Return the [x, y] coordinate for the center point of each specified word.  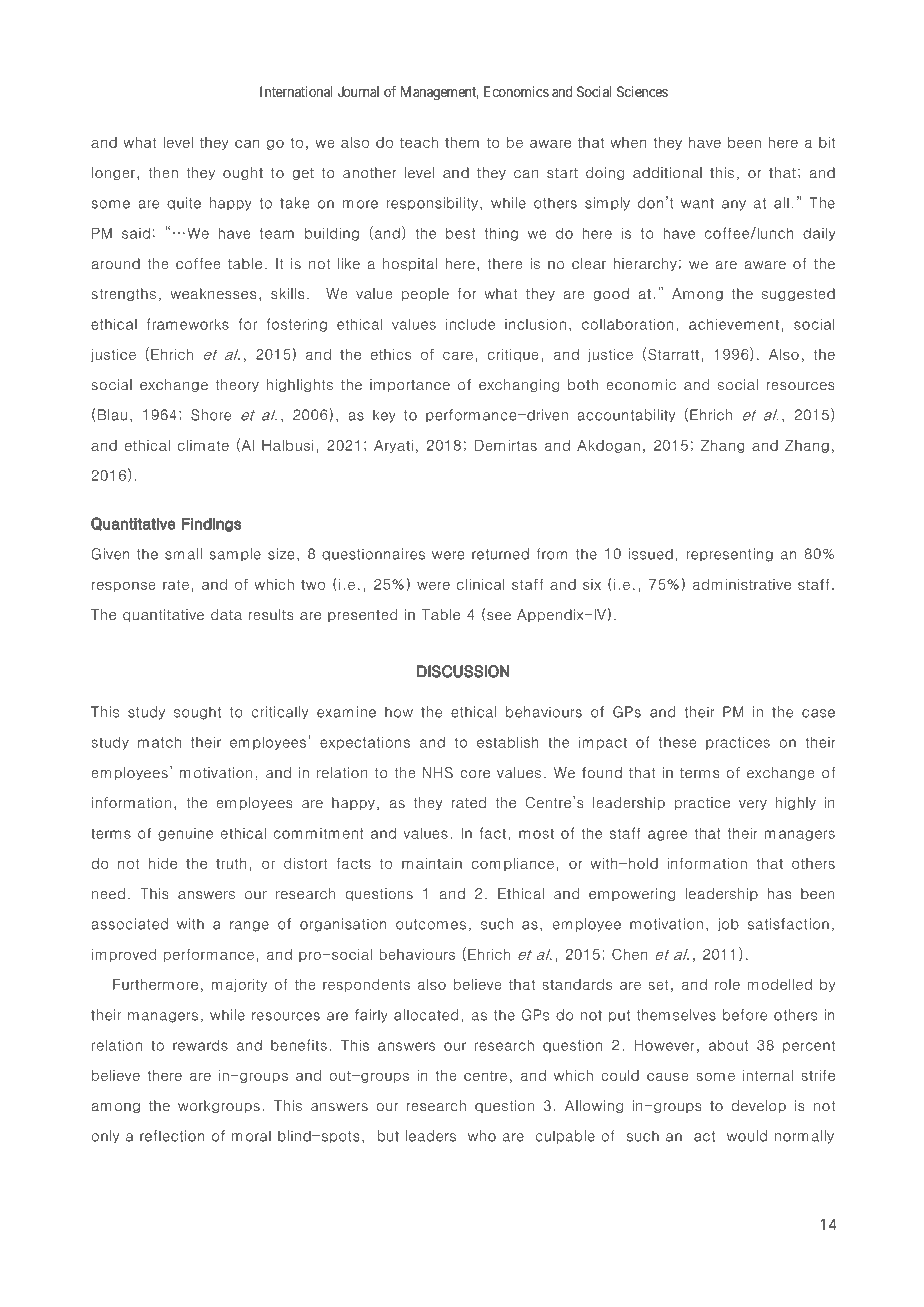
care [458, 355]
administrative [742, 584]
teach [419, 142]
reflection [172, 1136]
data [226, 615]
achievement [734, 324]
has [779, 894]
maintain [432, 863]
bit [827, 142]
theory [237, 385]
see [499, 616]
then [163, 172]
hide [163, 863]
